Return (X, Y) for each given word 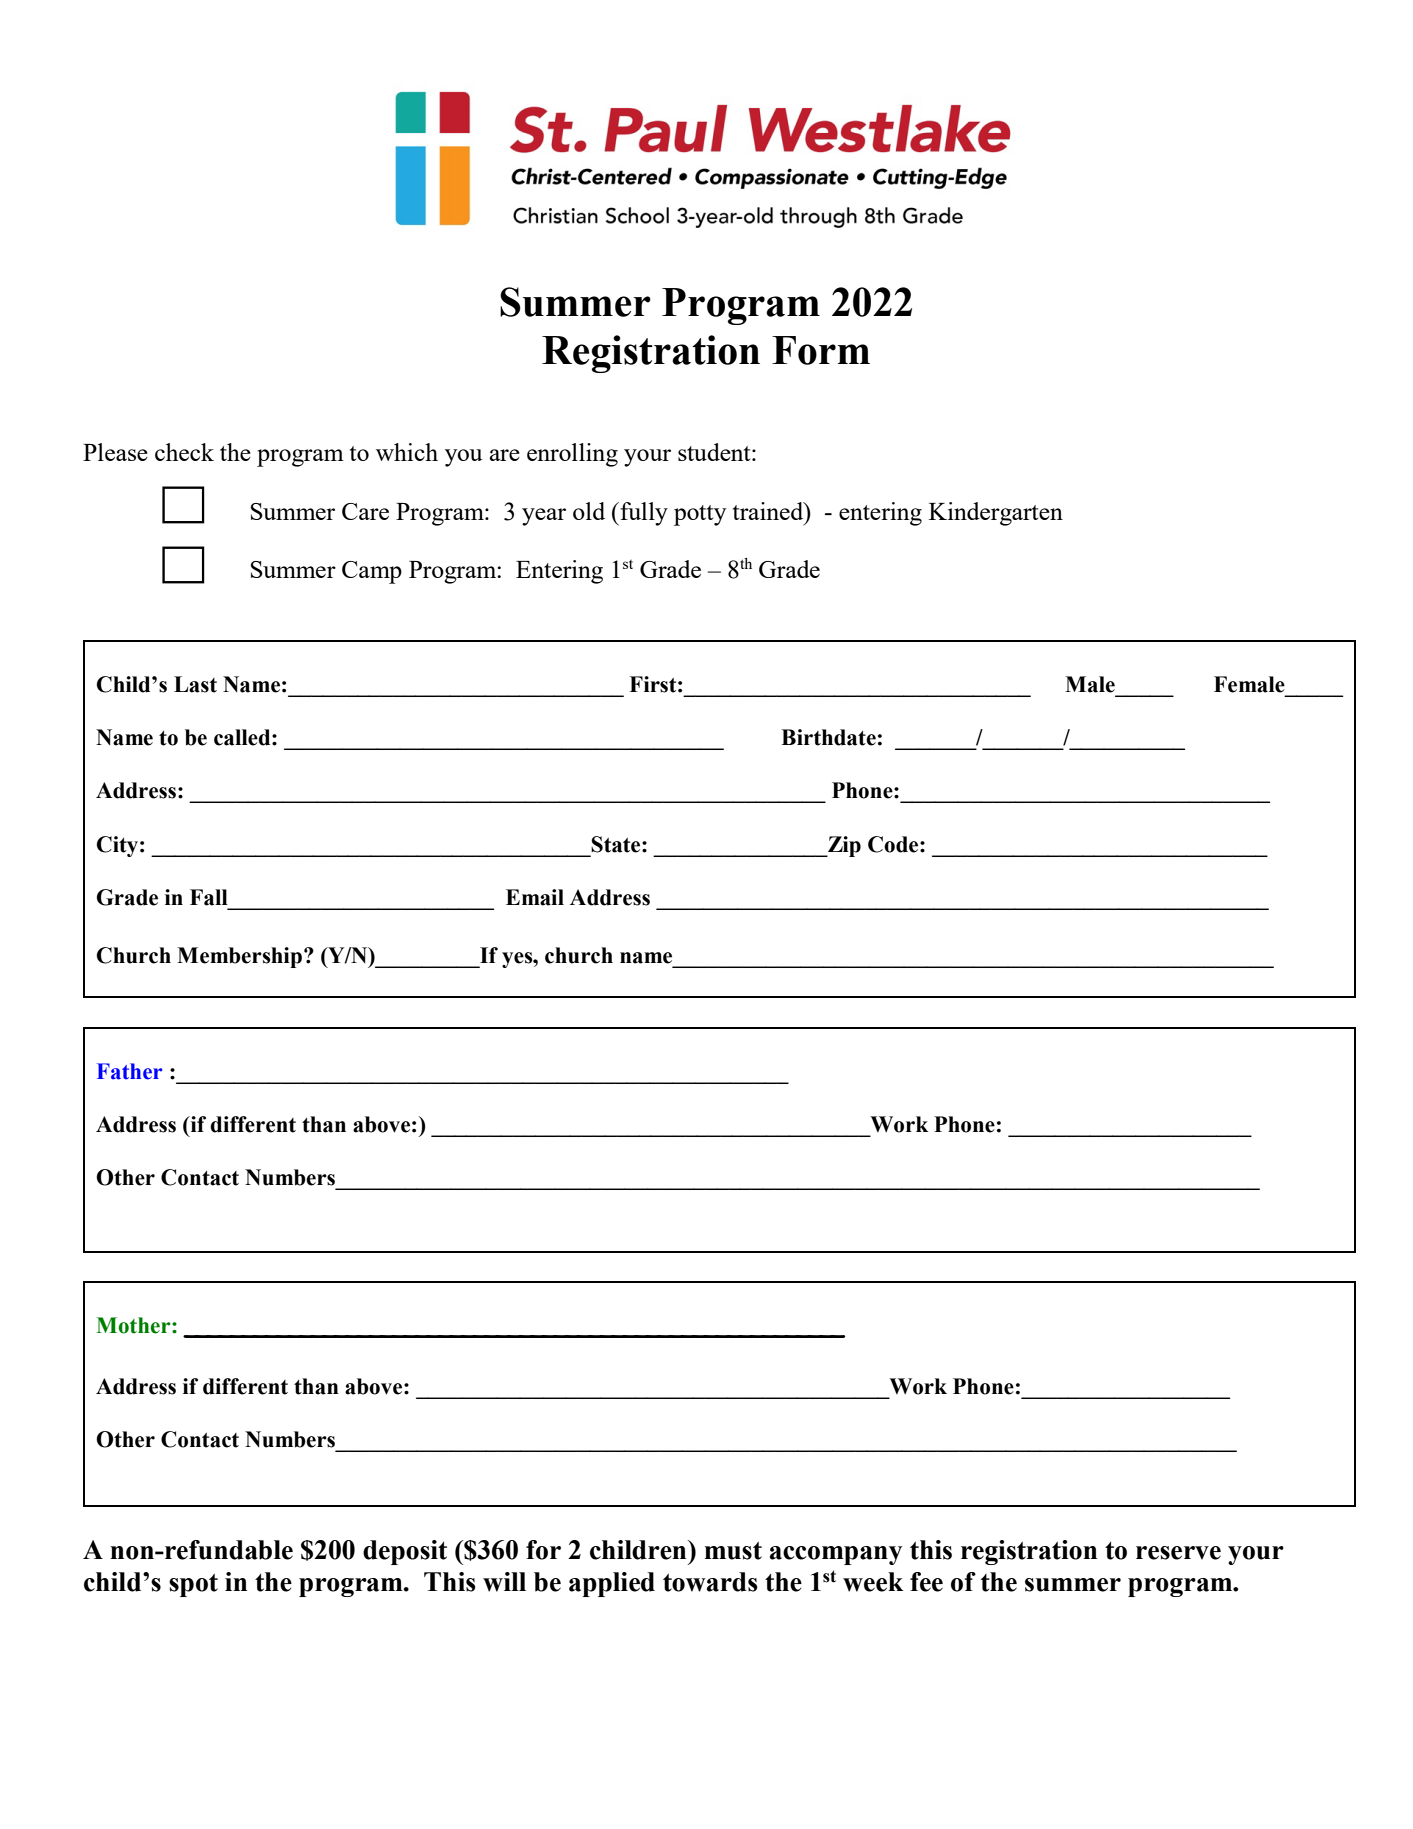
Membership (241, 957)
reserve (1178, 1553)
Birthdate (828, 737)
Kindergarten (996, 514)
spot (193, 1585)
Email (535, 897)
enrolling (572, 455)
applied (612, 1584)
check (184, 452)
